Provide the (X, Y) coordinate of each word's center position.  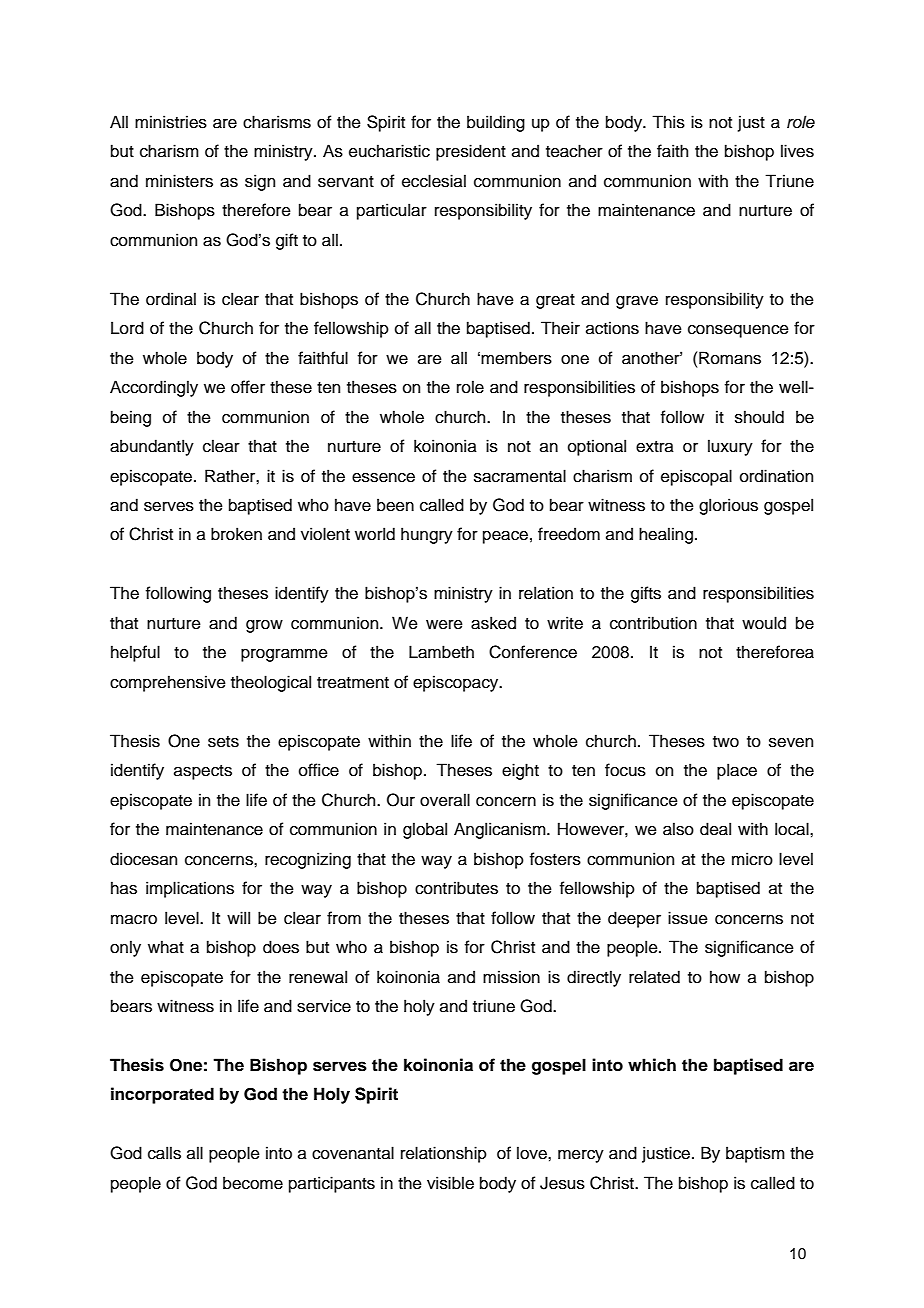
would (764, 623)
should (759, 417)
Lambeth (441, 652)
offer (248, 387)
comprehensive (168, 683)
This (668, 122)
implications (190, 889)
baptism (755, 1154)
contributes (456, 888)
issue (688, 918)
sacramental (520, 476)
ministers (179, 181)
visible (450, 1183)
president (471, 152)
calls (164, 1153)
